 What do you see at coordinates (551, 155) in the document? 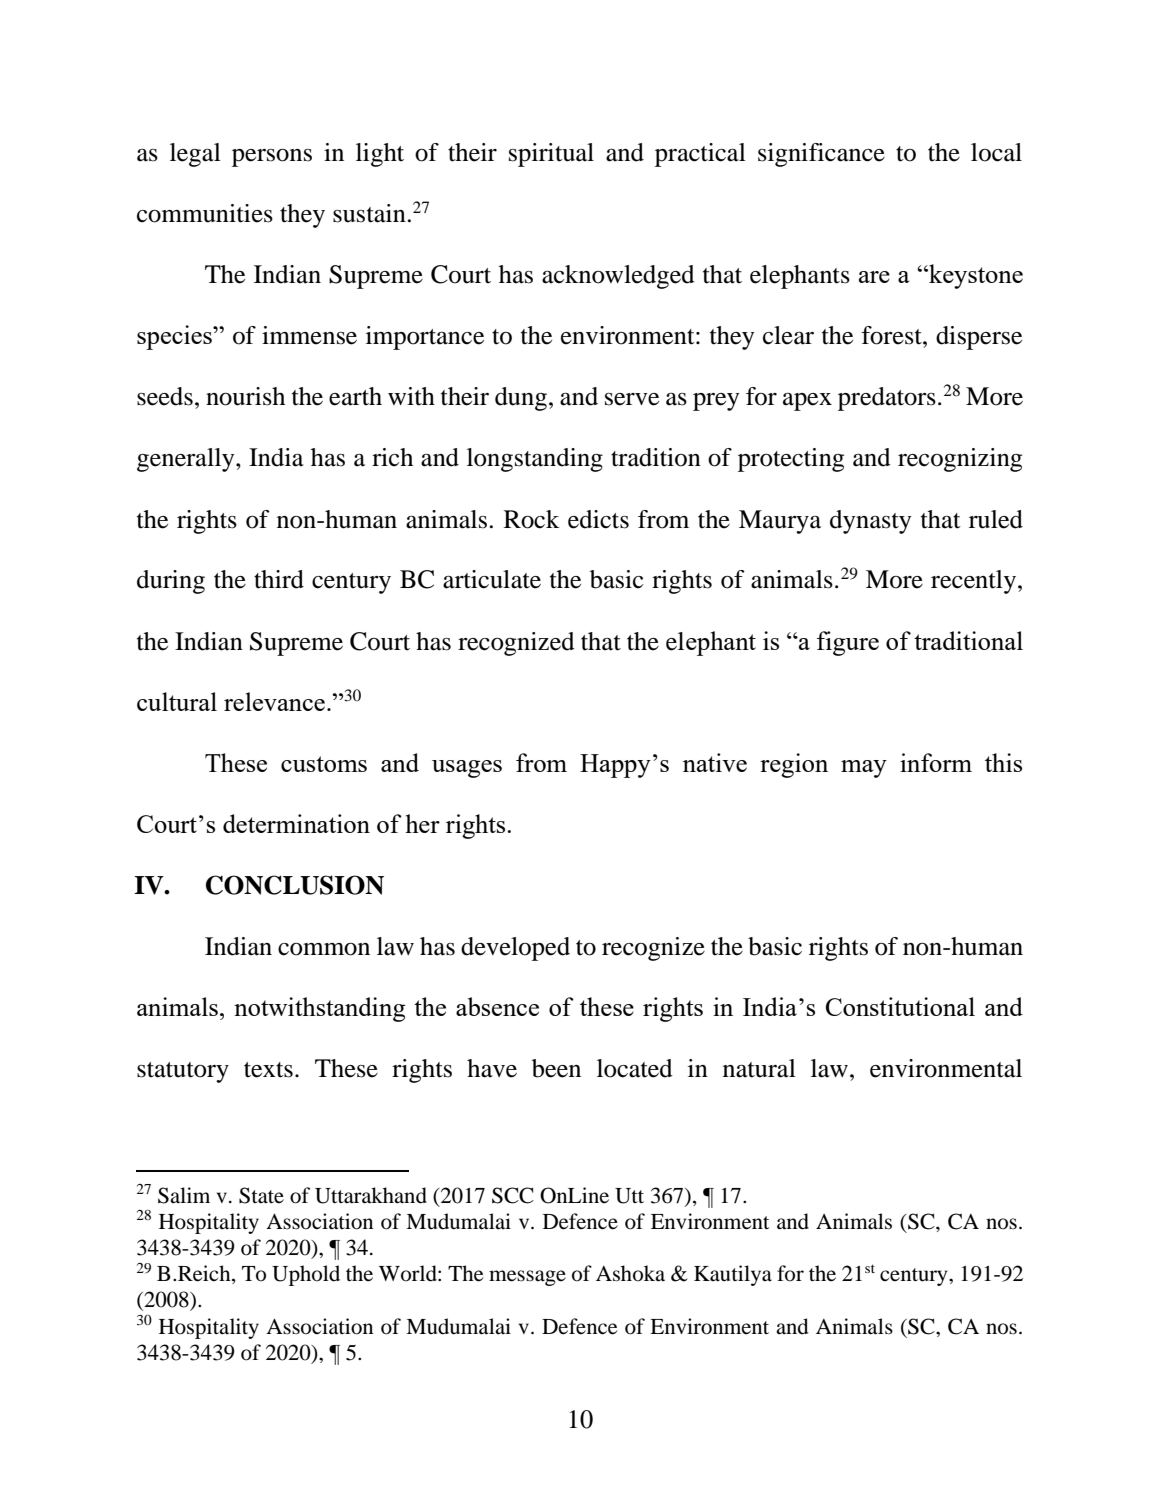
I see `spiritual` at bounding box center [551, 155].
